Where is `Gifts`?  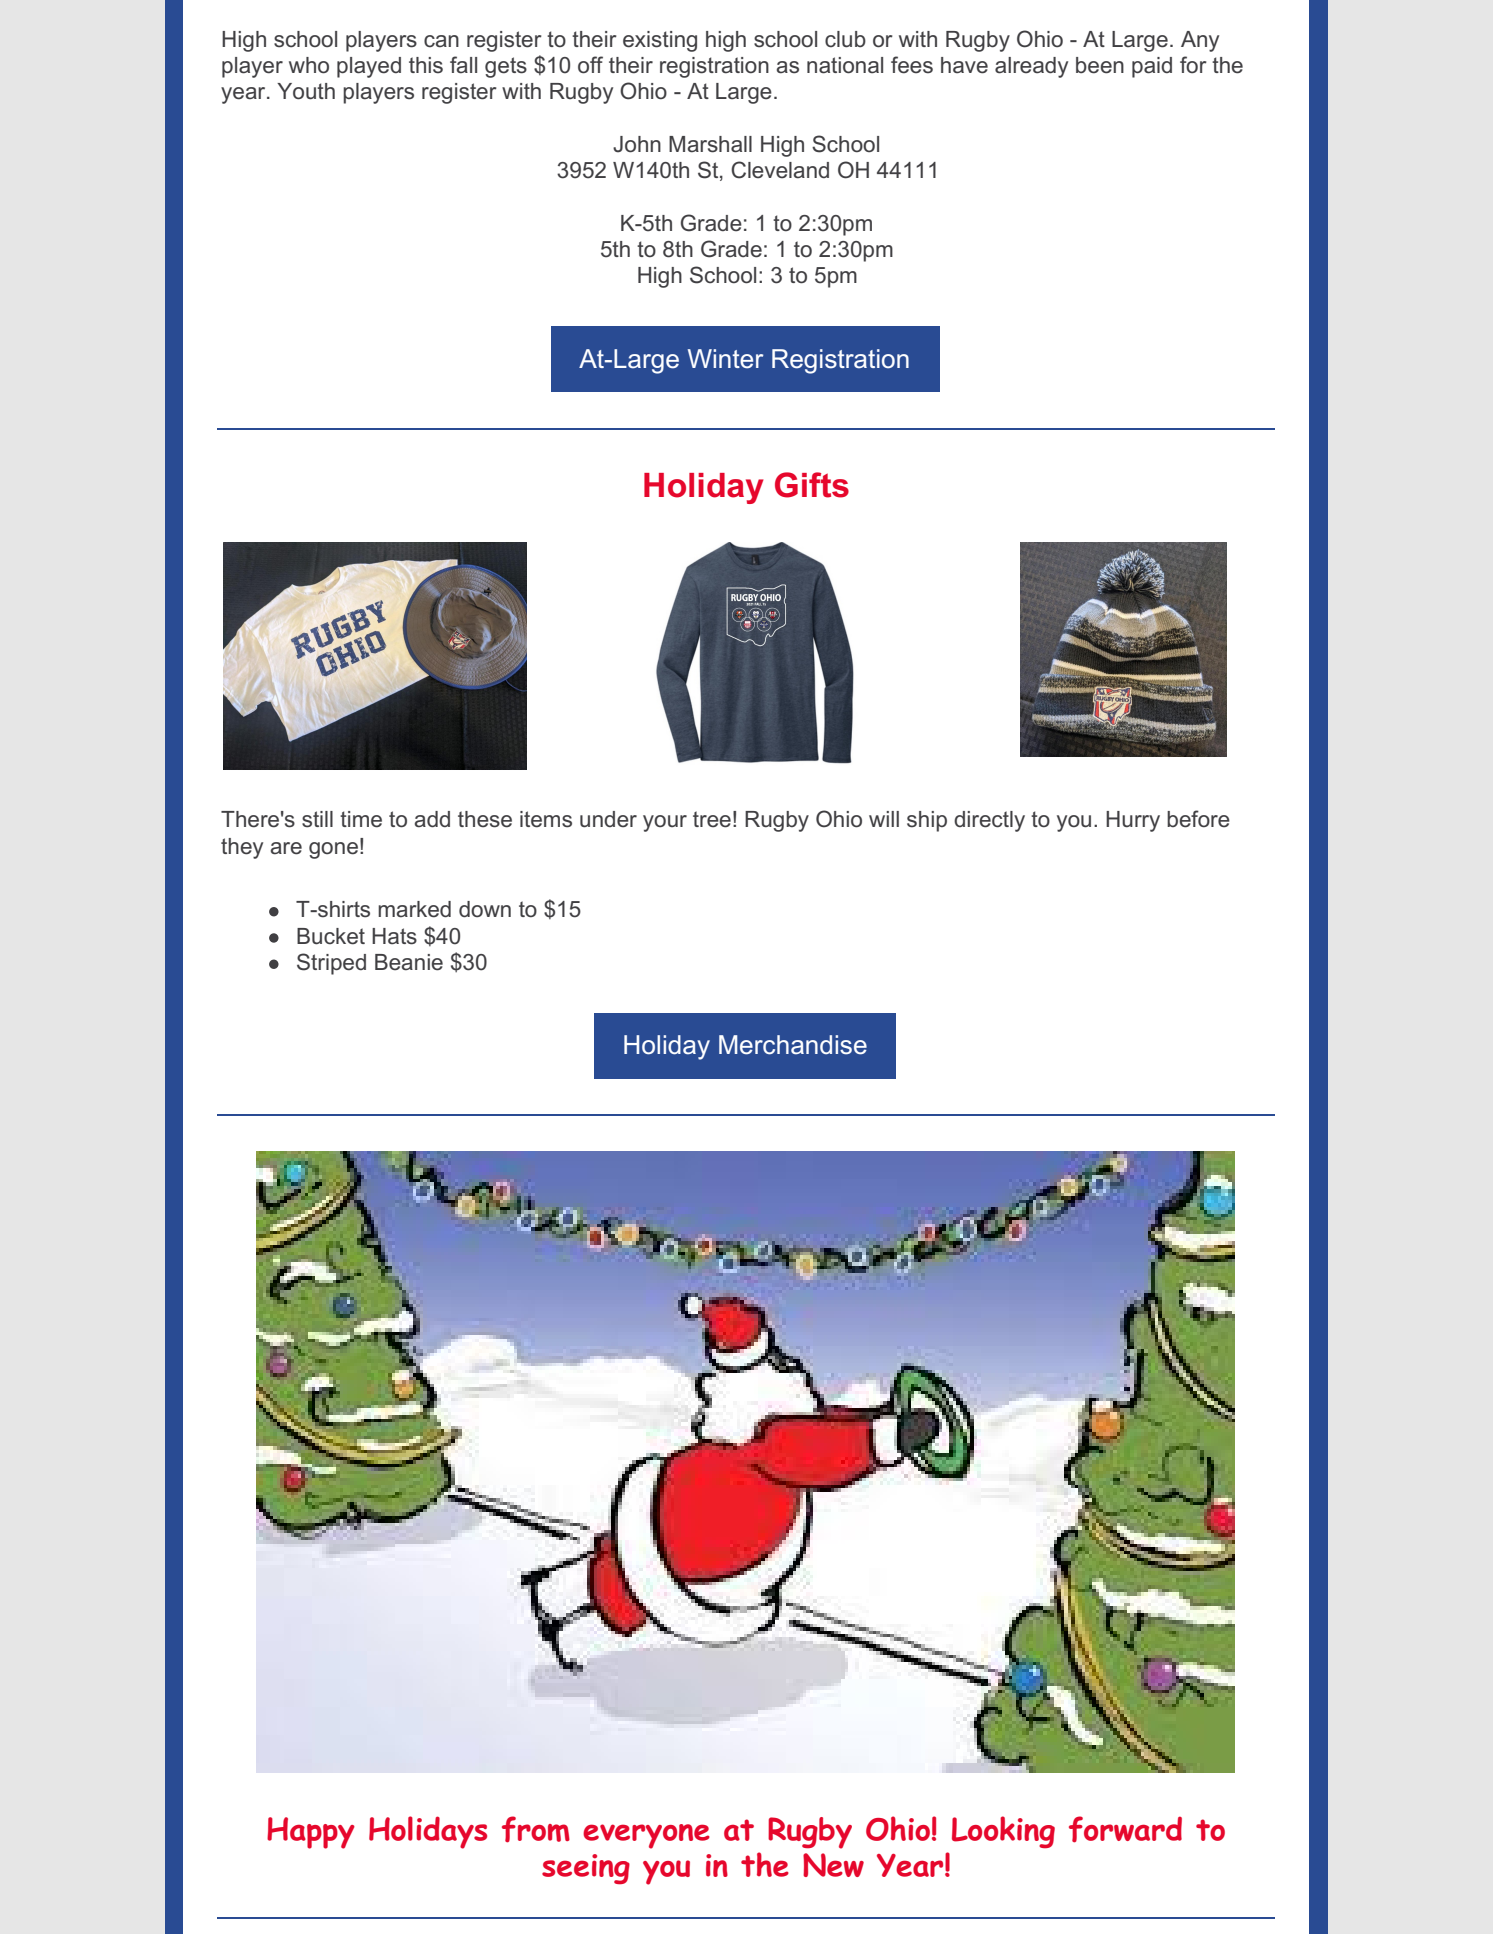
Gifts is located at coordinates (812, 485).
